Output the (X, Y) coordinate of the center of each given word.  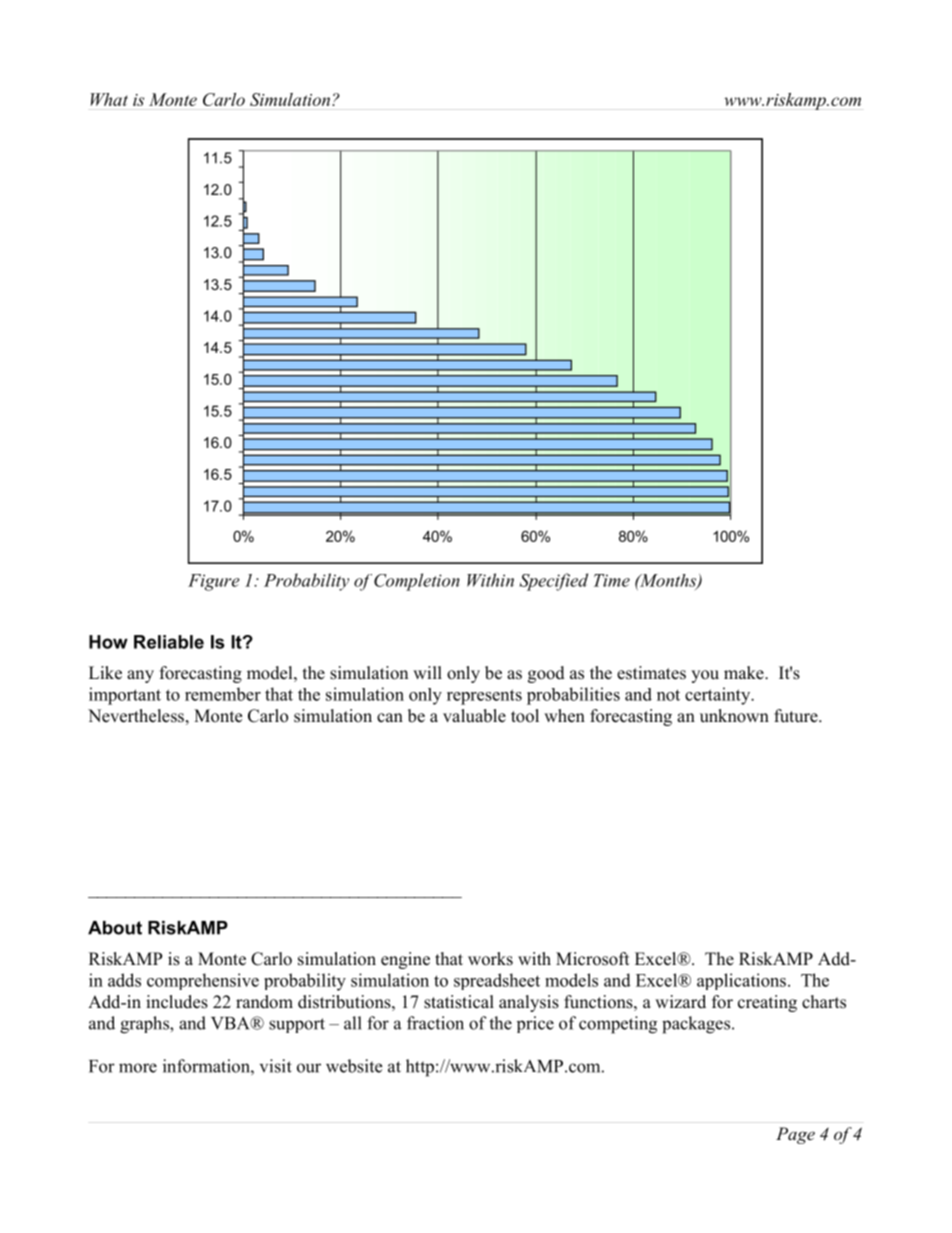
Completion (417, 582)
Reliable (169, 642)
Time (612, 580)
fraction (435, 1023)
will (427, 672)
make (745, 673)
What (109, 99)
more (138, 1068)
